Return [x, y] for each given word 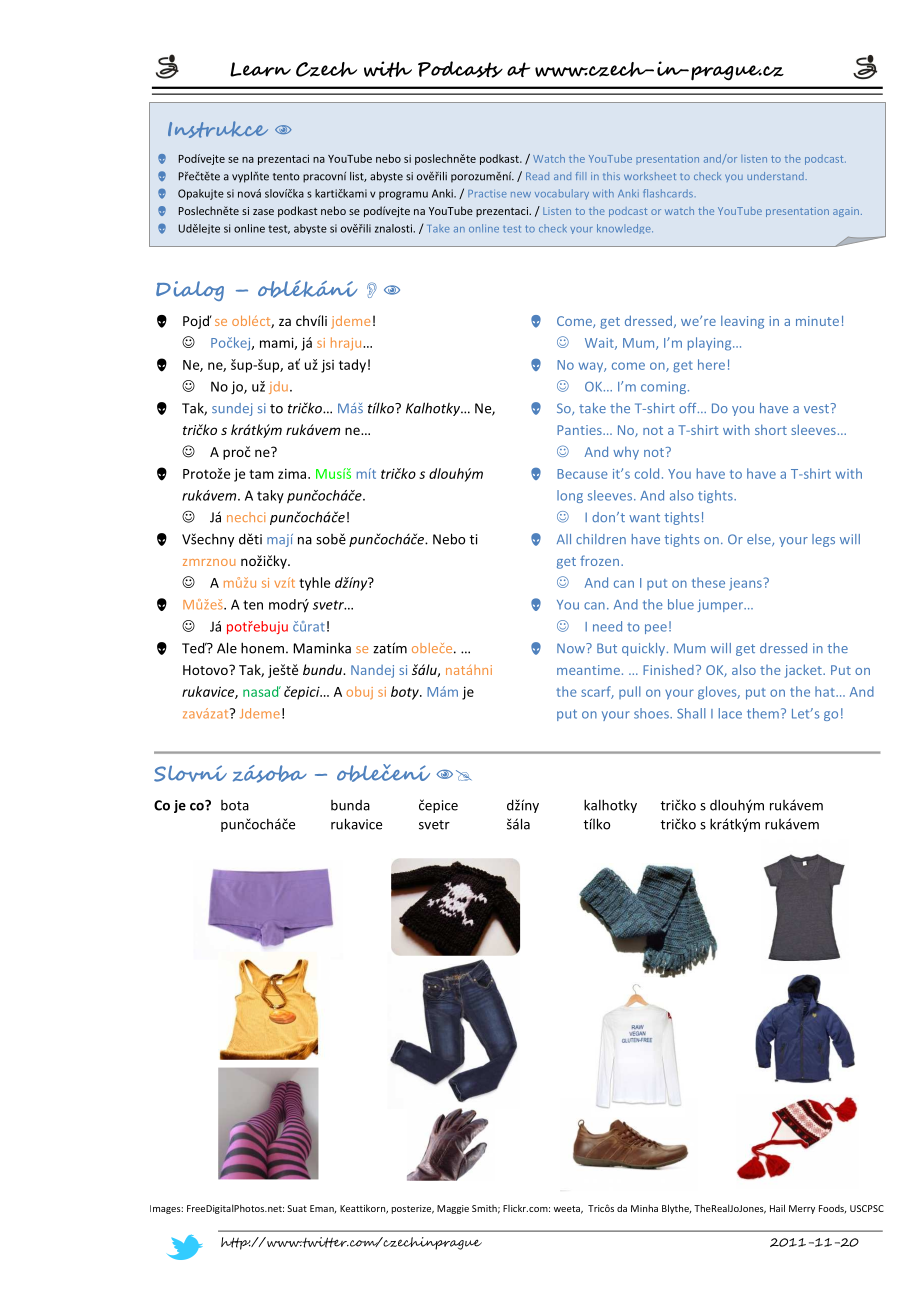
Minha [644, 1208]
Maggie [453, 1209]
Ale [227, 648]
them [763, 713]
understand [776, 176]
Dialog [190, 291]
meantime [588, 670]
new [521, 195]
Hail [777, 1208]
